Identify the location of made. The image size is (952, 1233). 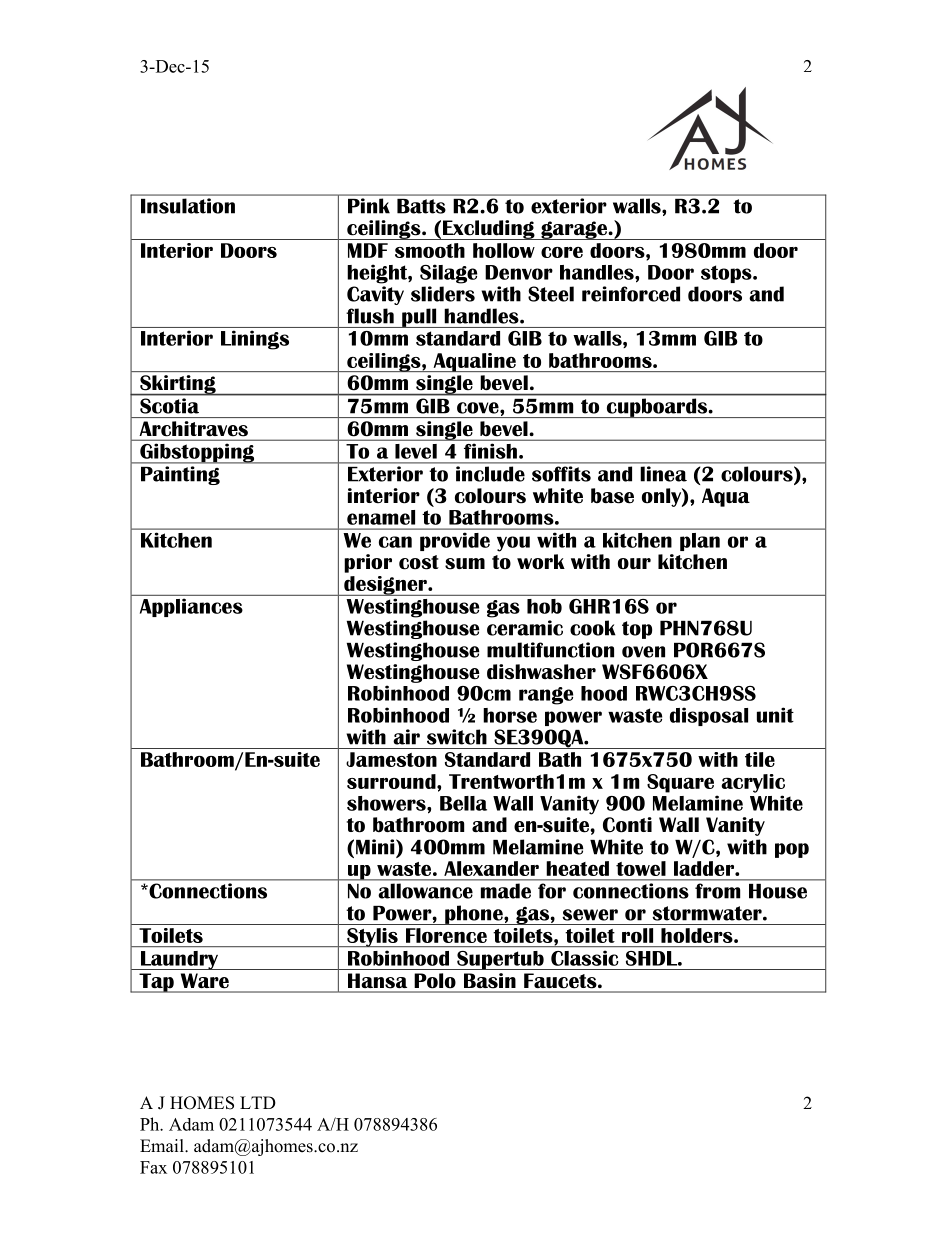
(506, 891).
